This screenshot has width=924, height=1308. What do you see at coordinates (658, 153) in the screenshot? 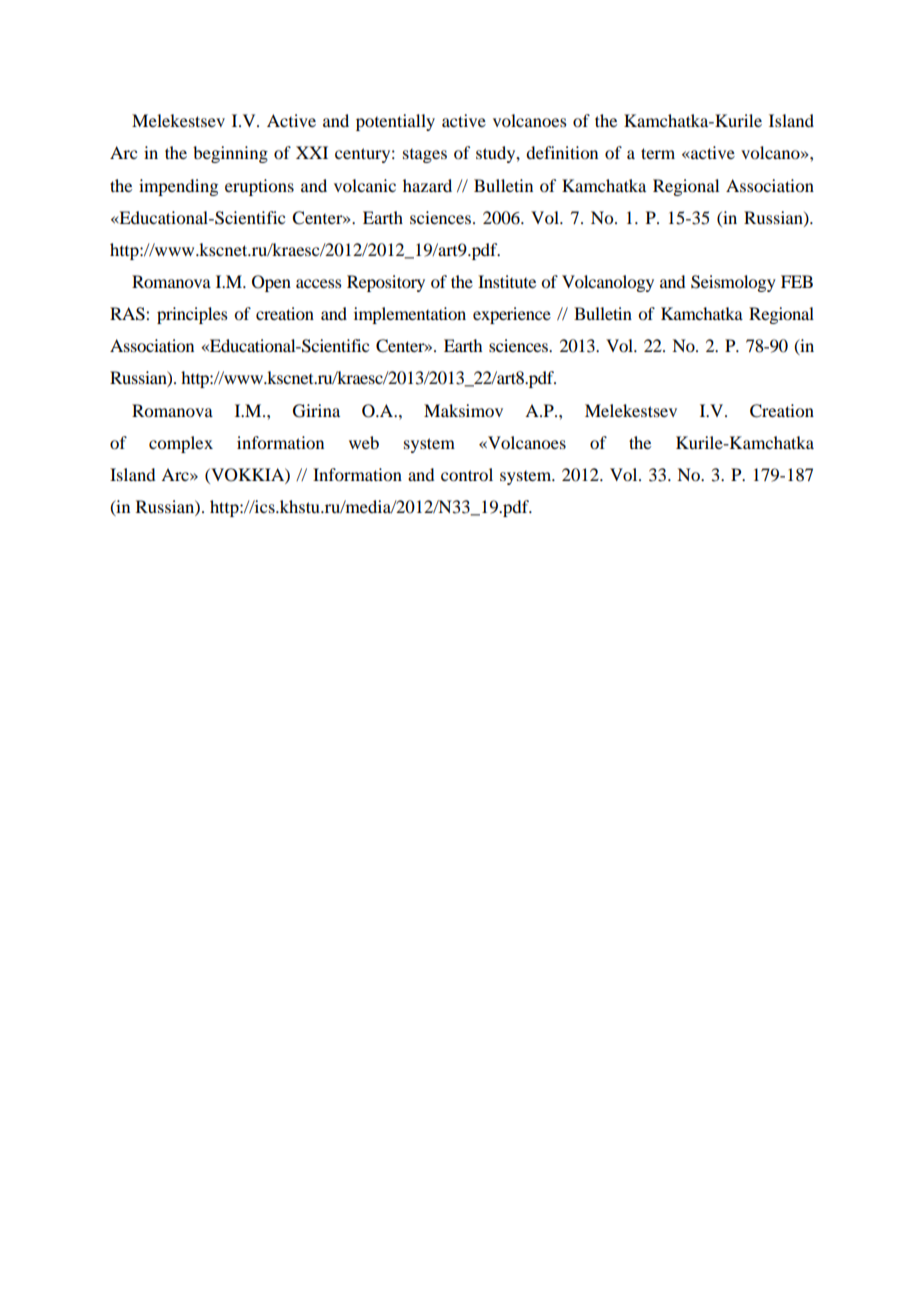
I see `term` at bounding box center [658, 153].
